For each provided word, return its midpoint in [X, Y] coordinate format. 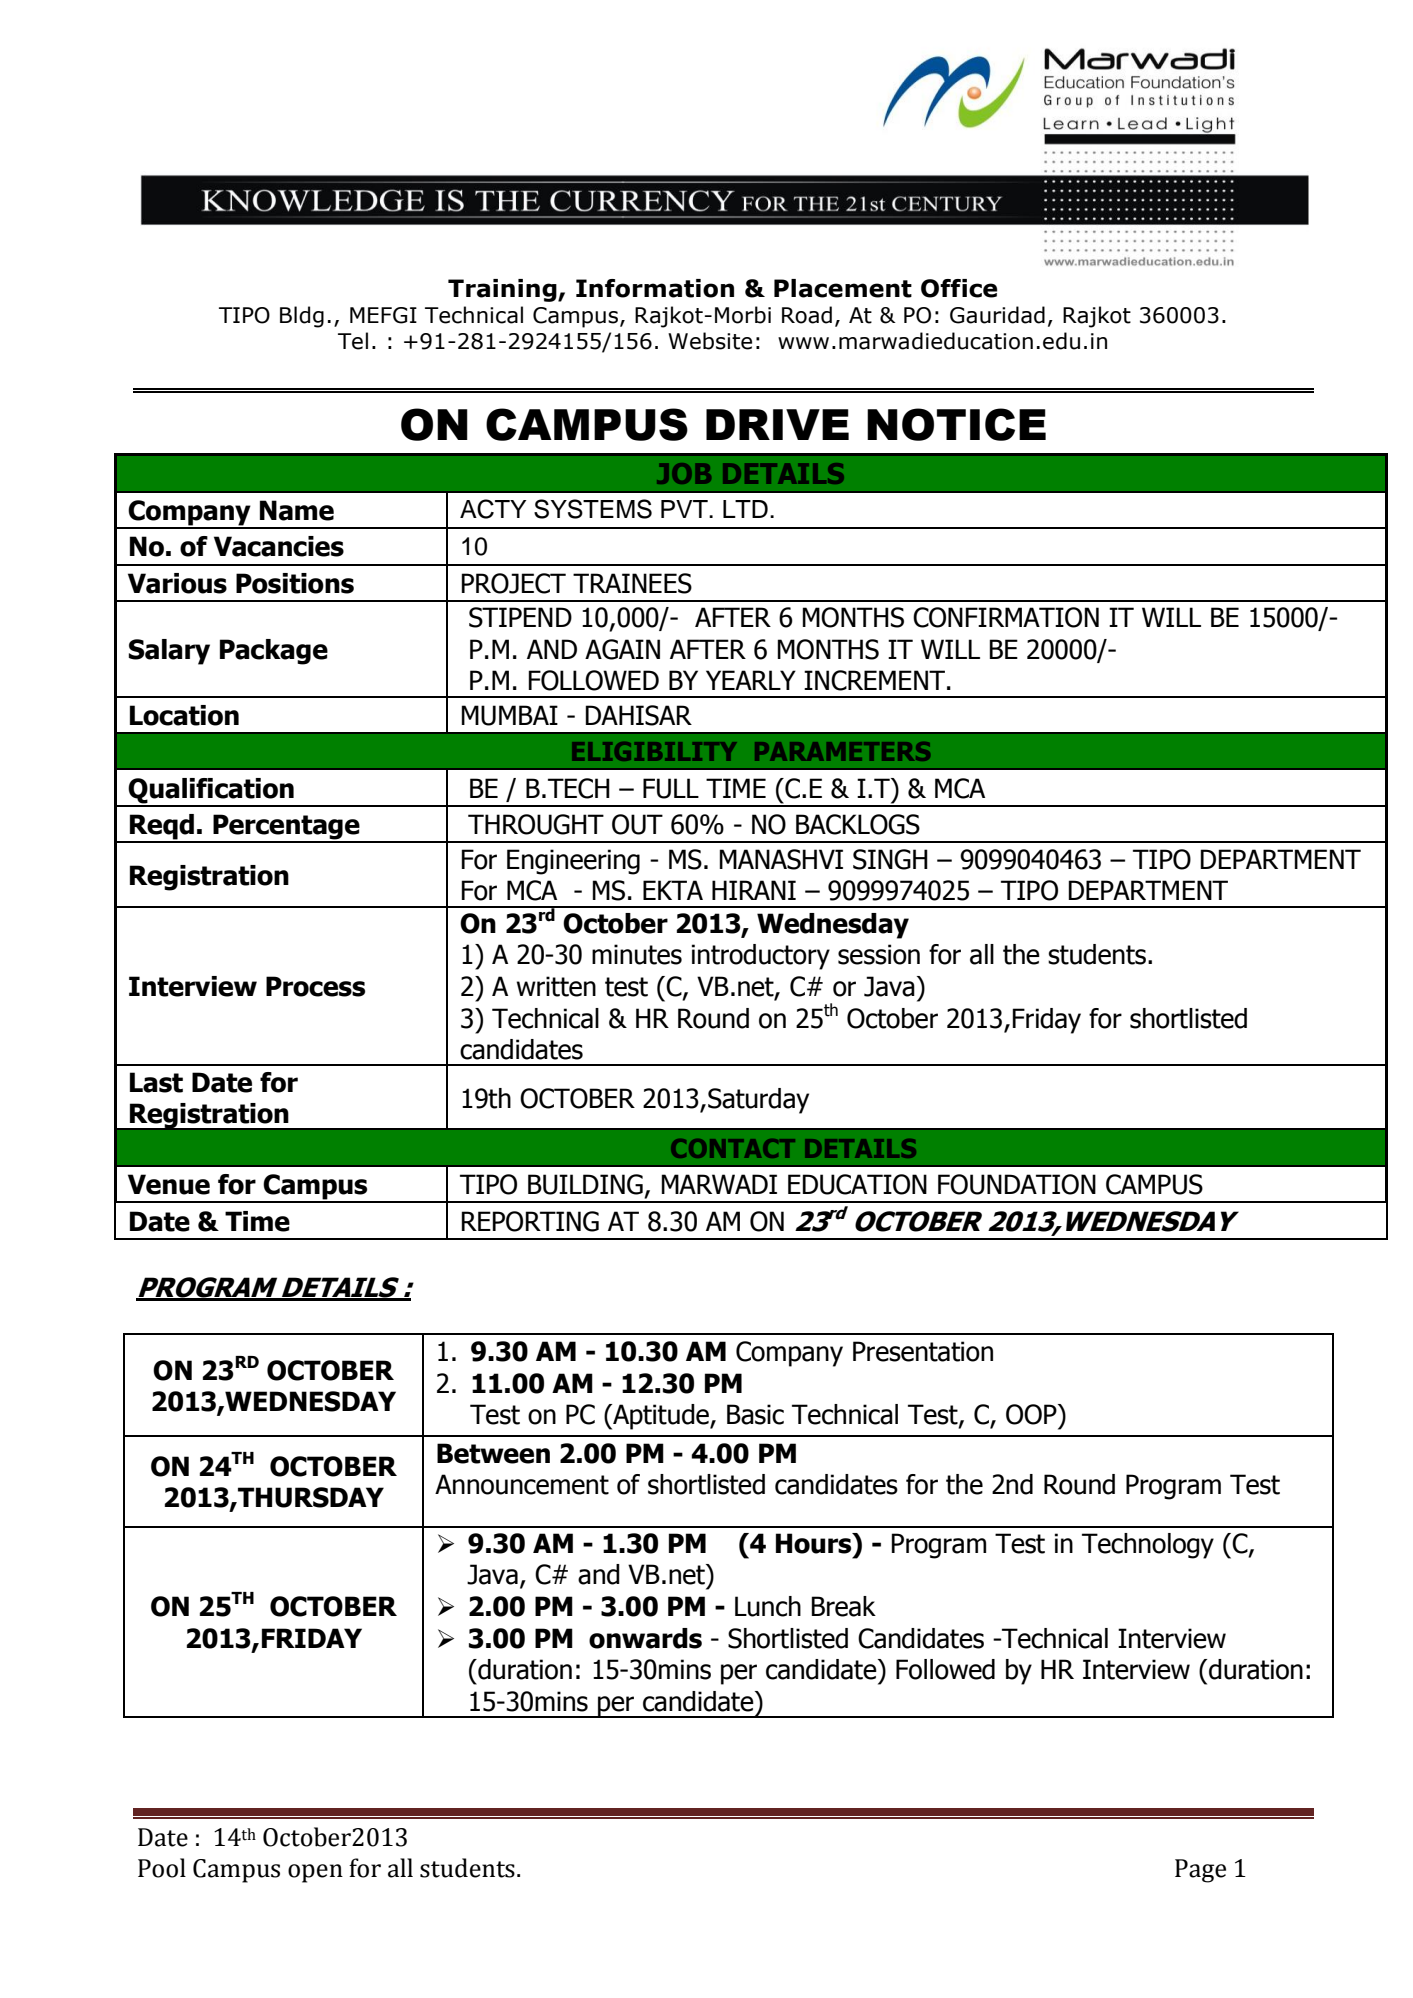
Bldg [302, 317]
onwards [645, 1638]
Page [1200, 1871]
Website [710, 341]
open [315, 1873]
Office [959, 288]
